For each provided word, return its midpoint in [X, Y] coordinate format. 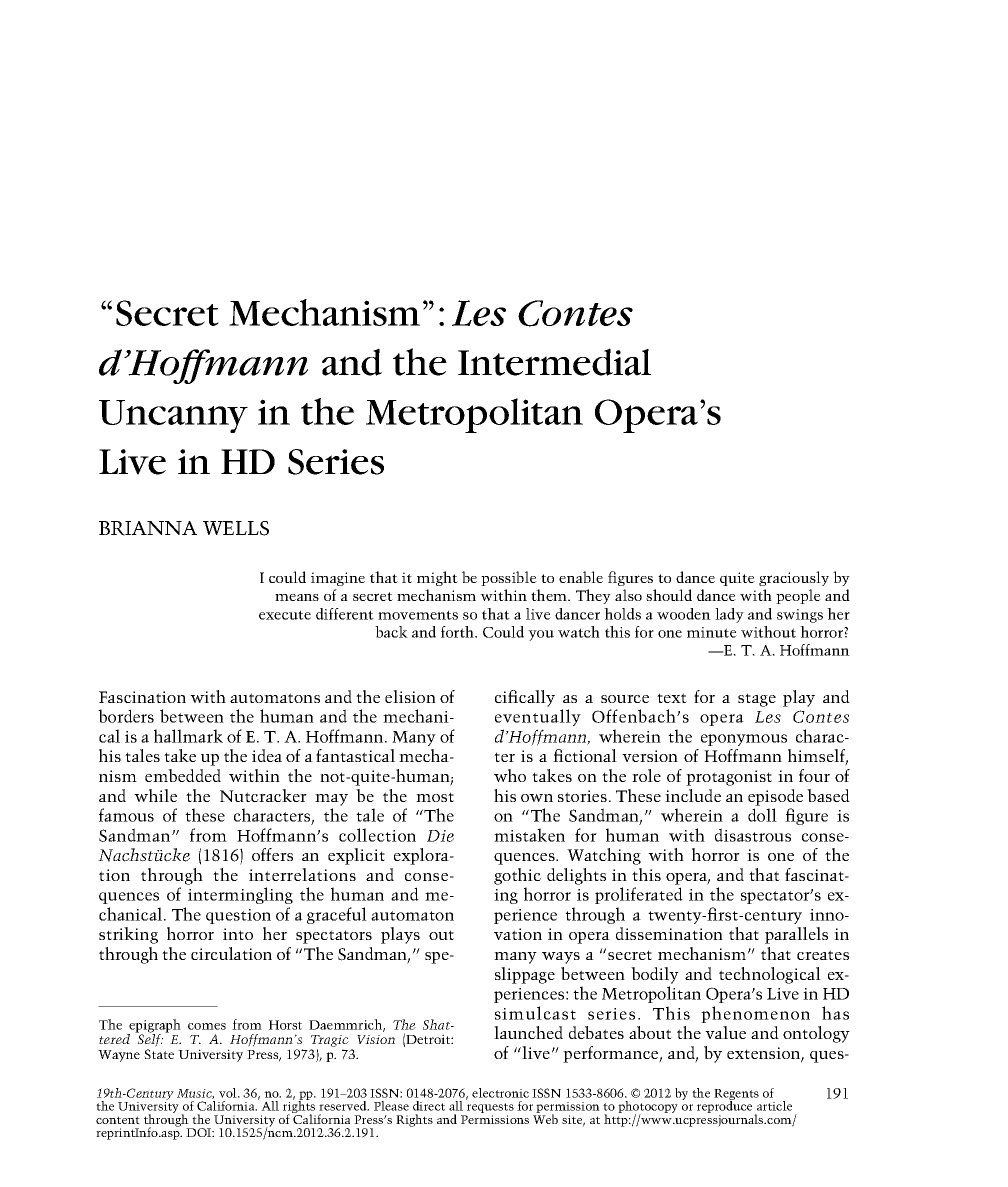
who [510, 775]
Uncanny [173, 416]
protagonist [729, 778]
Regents [736, 1096]
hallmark [188, 736]
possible [509, 578]
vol [229, 1093]
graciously [794, 578]
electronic [500, 1093]
